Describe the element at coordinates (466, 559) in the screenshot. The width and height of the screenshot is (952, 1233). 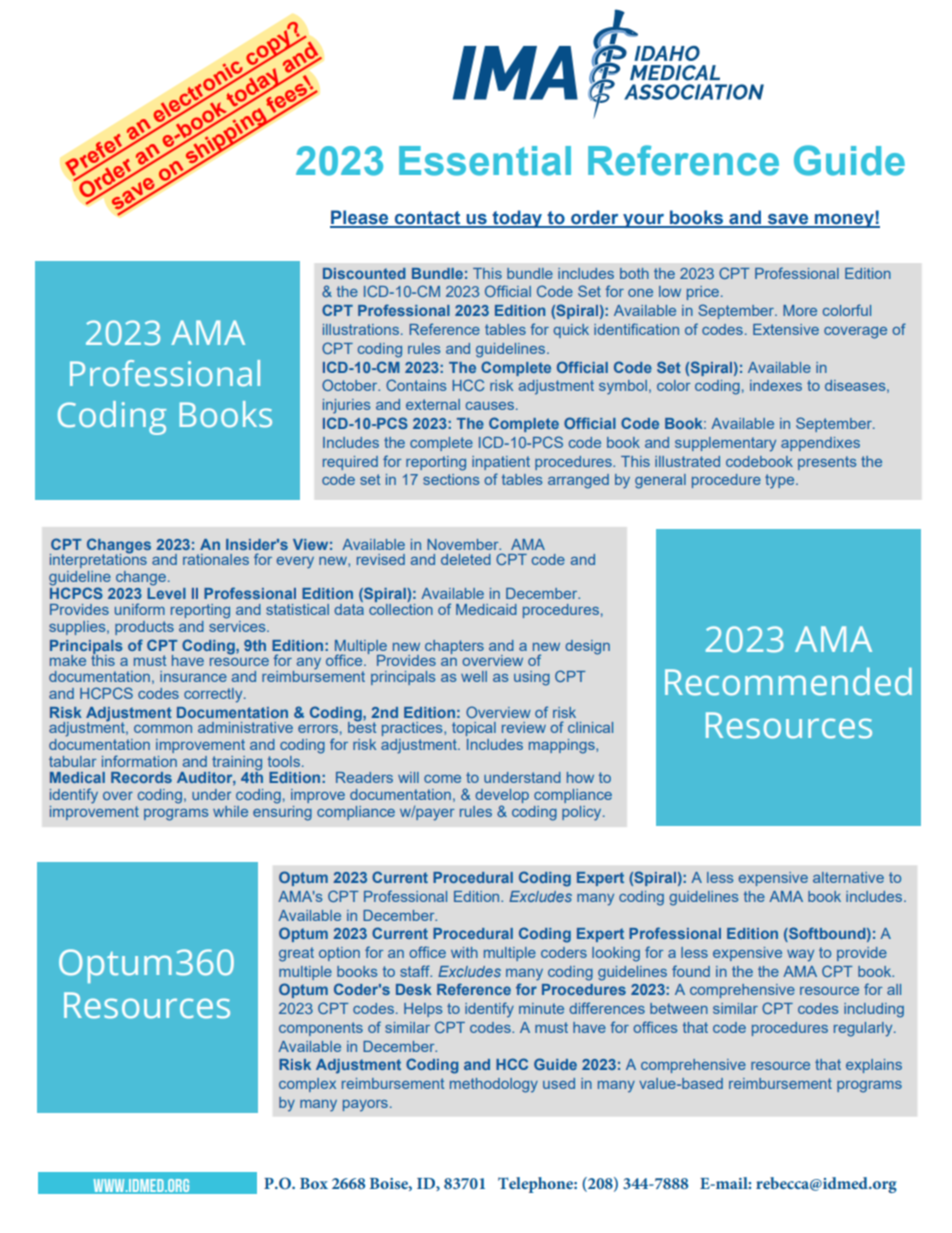
I see `deleted` at that location.
